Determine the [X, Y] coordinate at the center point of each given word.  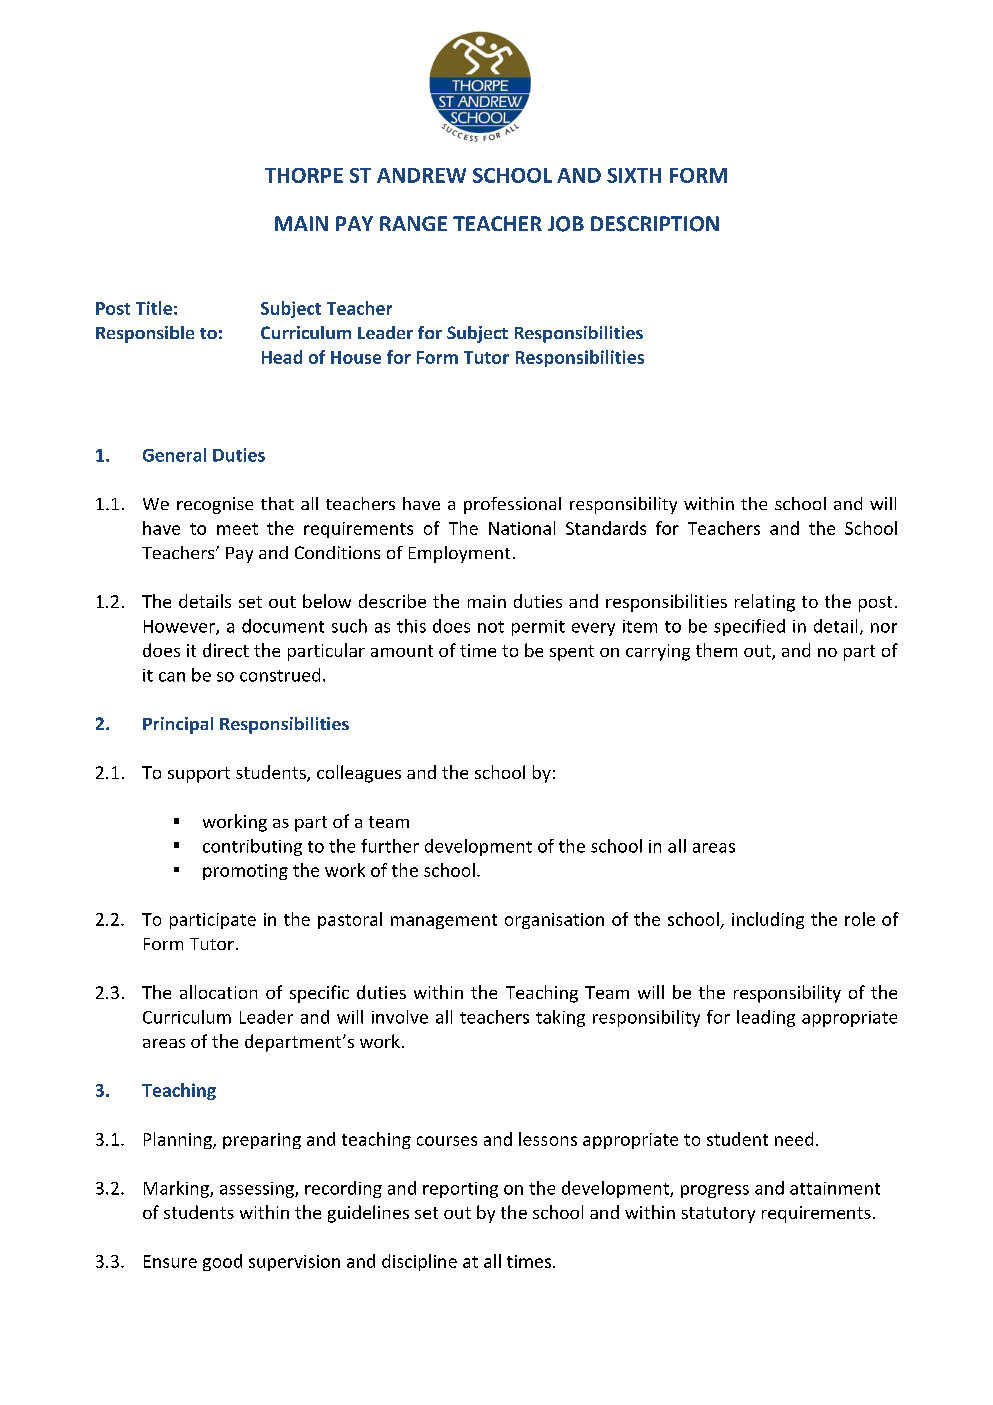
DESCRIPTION [655, 224]
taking [560, 1018]
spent [572, 653]
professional [512, 505]
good [222, 1262]
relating [765, 603]
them [716, 650]
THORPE [304, 175]
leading [766, 1018]
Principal [178, 725]
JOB [566, 224]
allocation [218, 992]
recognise [215, 505]
